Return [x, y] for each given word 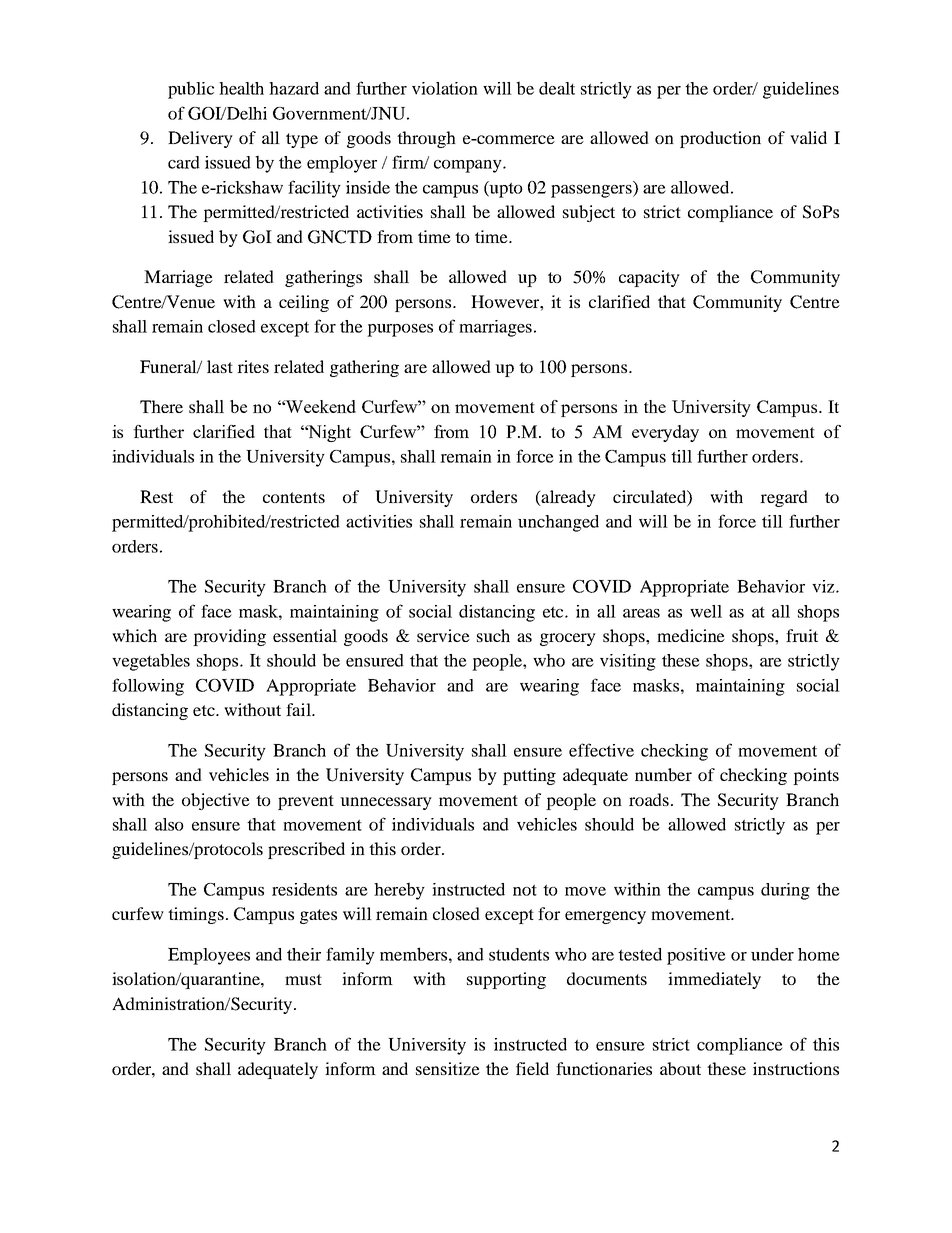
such [493, 635]
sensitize [448, 1068]
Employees [209, 956]
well [706, 611]
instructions [796, 1068]
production [720, 139]
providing [229, 637]
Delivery [200, 139]
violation [445, 88]
